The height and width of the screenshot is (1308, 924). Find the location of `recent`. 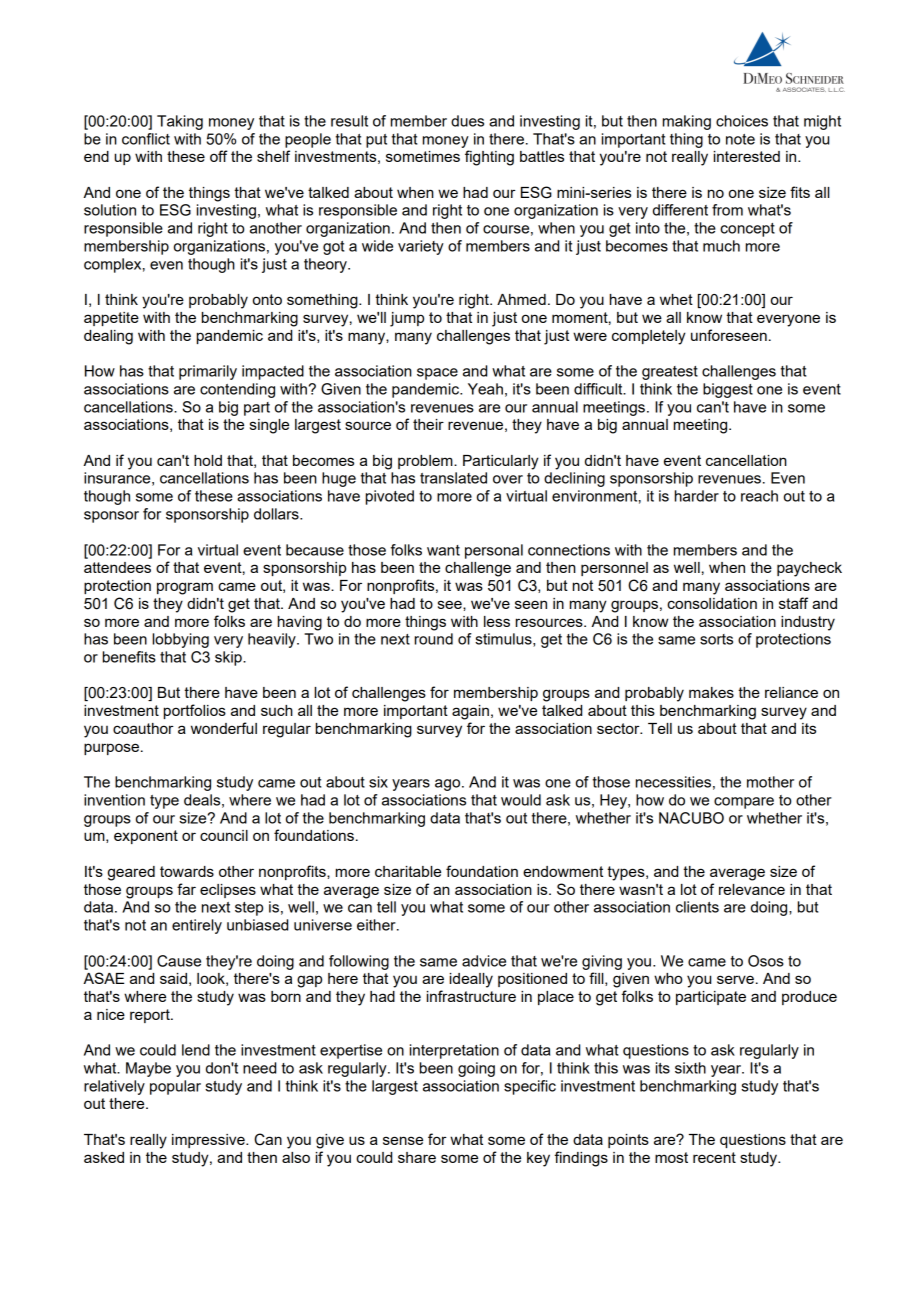

recent is located at coordinates (714, 1157).
